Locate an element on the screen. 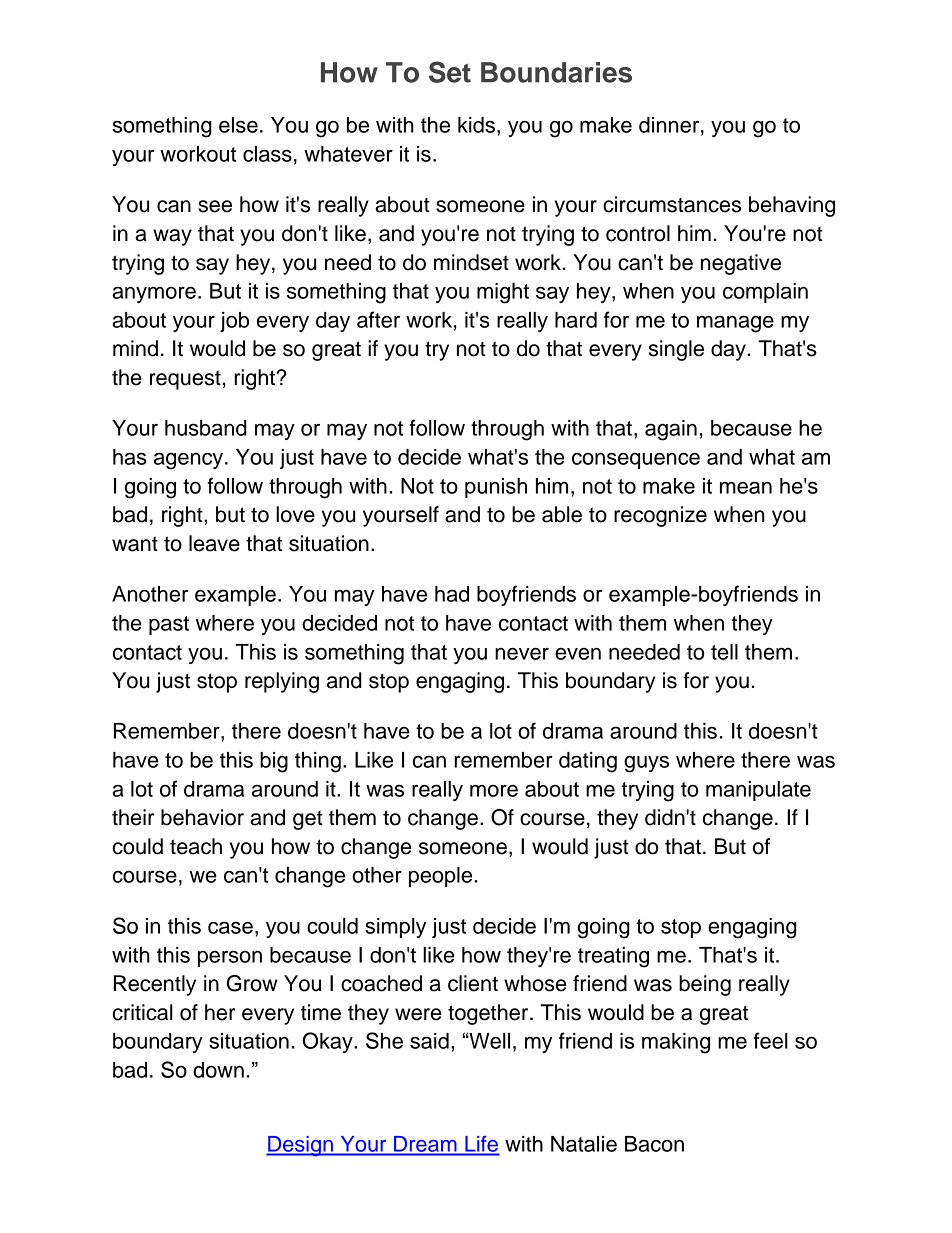 Image resolution: width=952 pixels, height=1233 pixels. else is located at coordinates (238, 125).
